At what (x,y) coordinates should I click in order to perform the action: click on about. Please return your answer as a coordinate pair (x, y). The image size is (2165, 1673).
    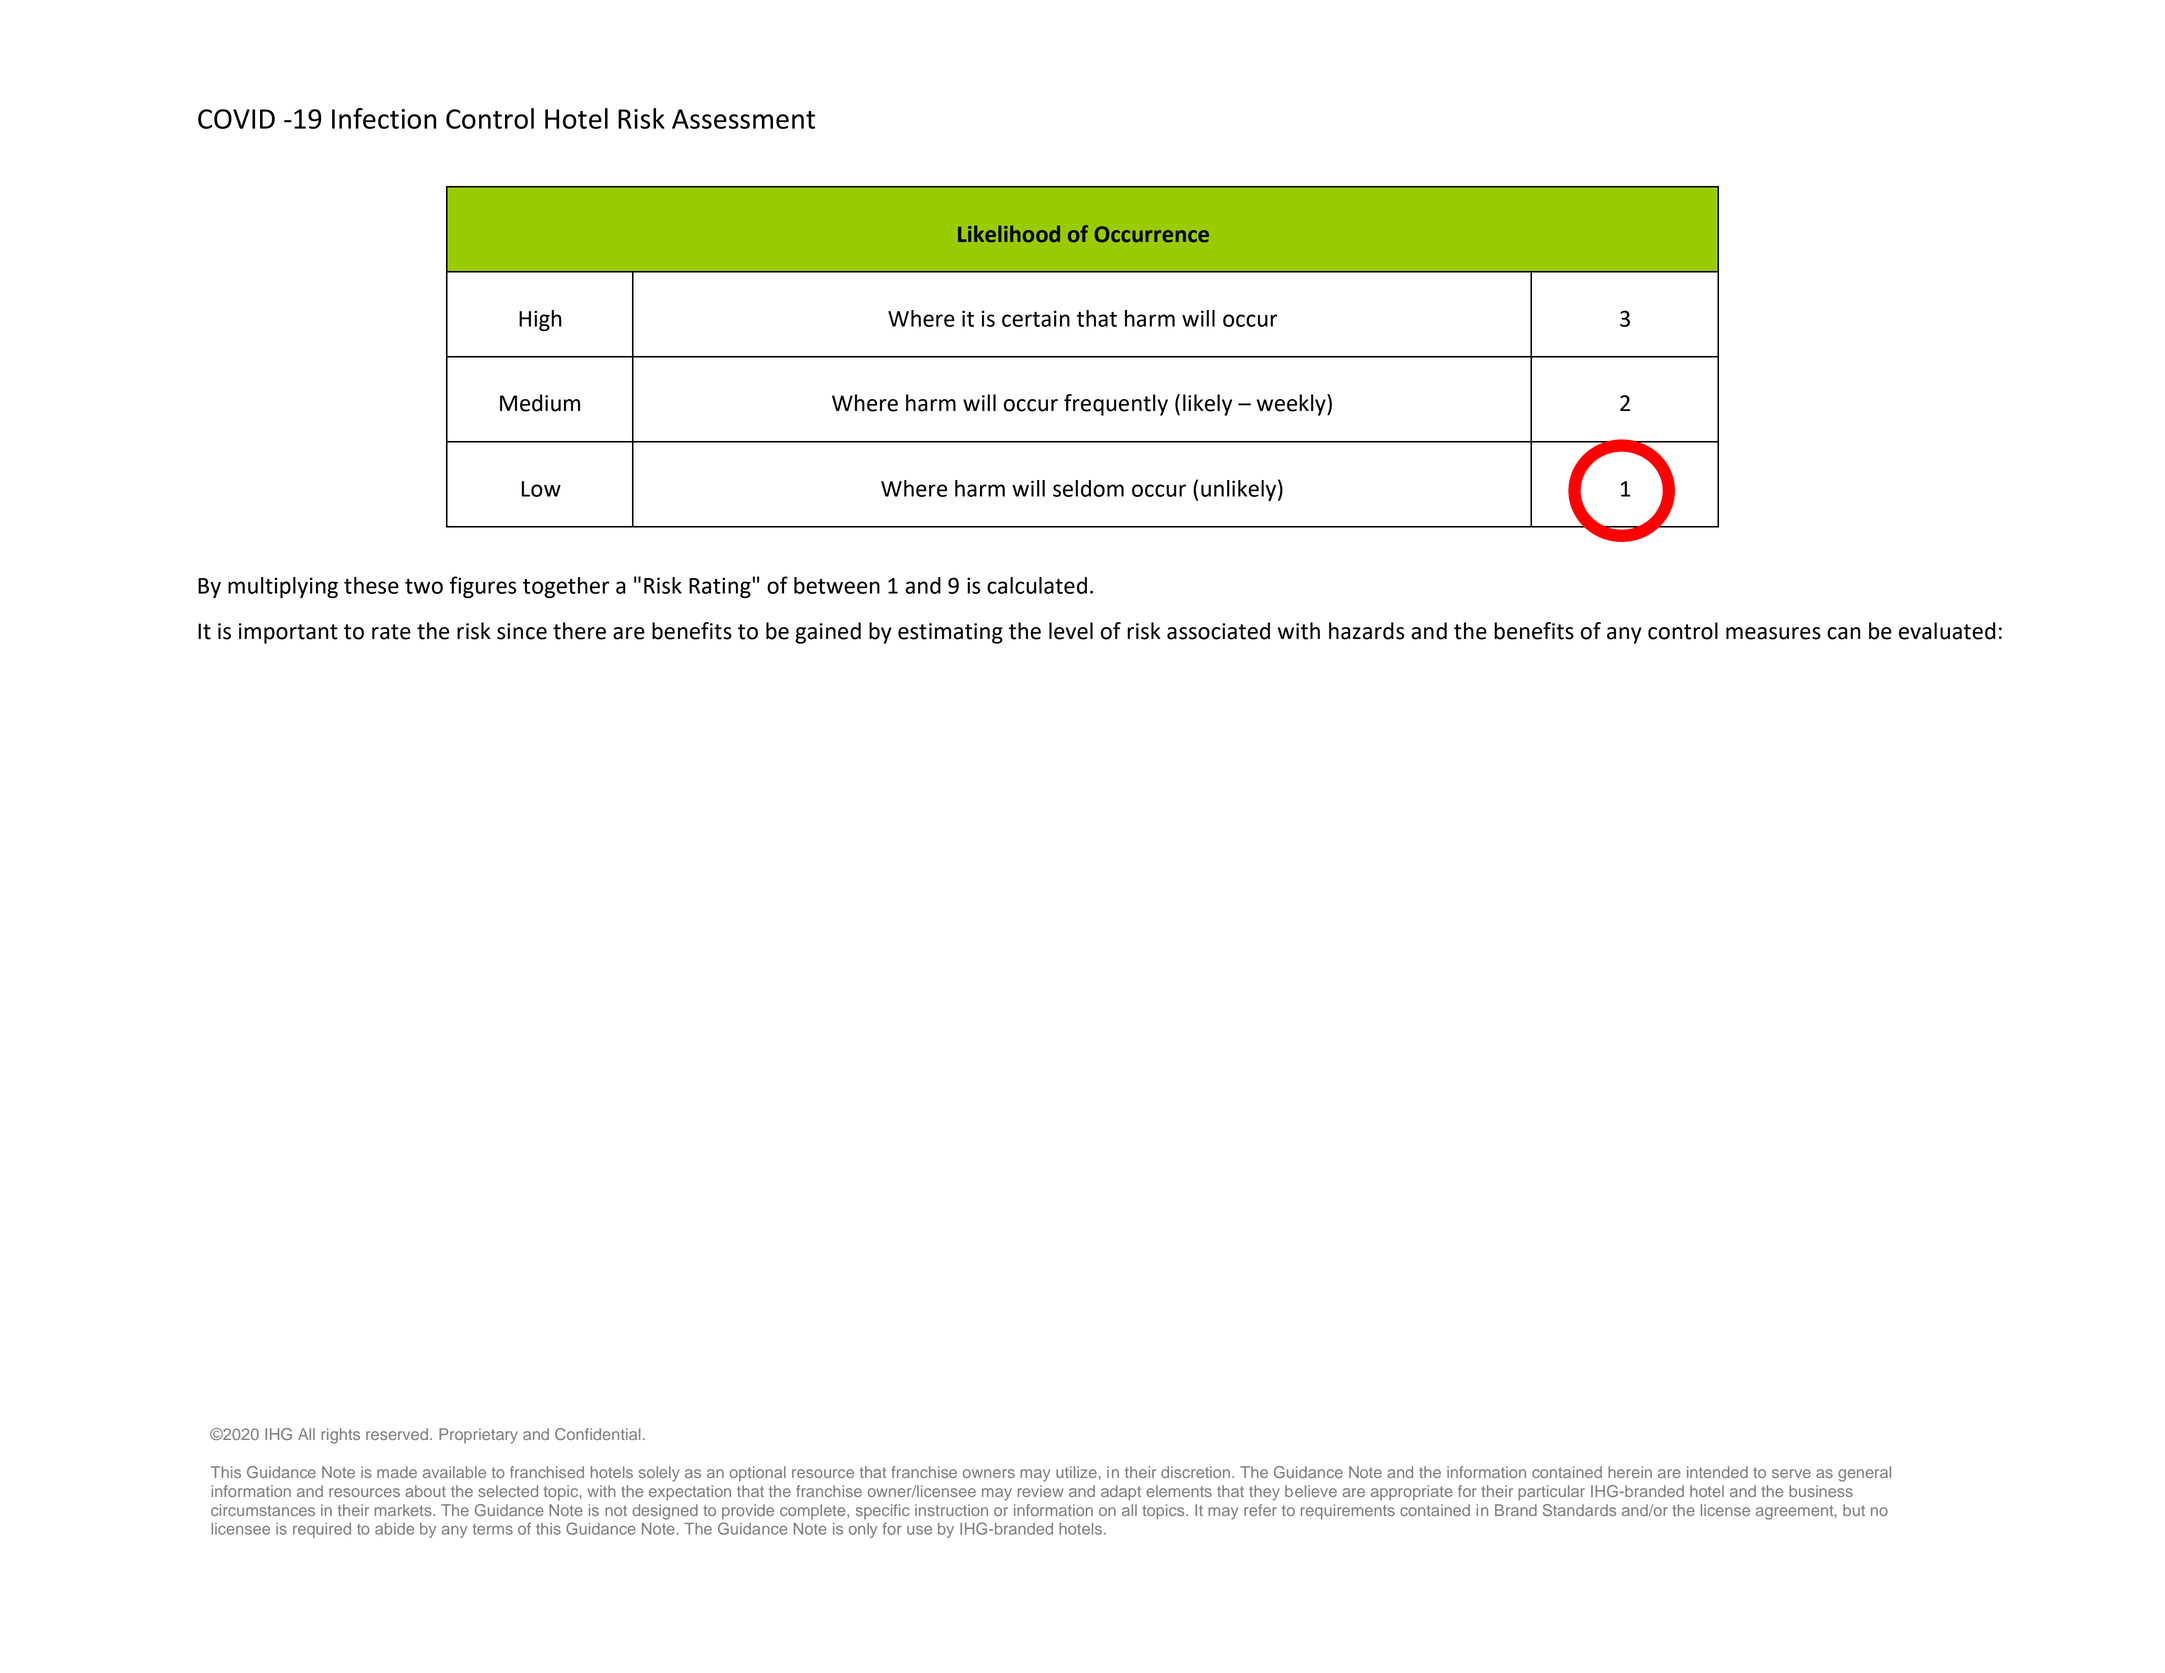
    Looking at the image, I should click on (425, 1491).
